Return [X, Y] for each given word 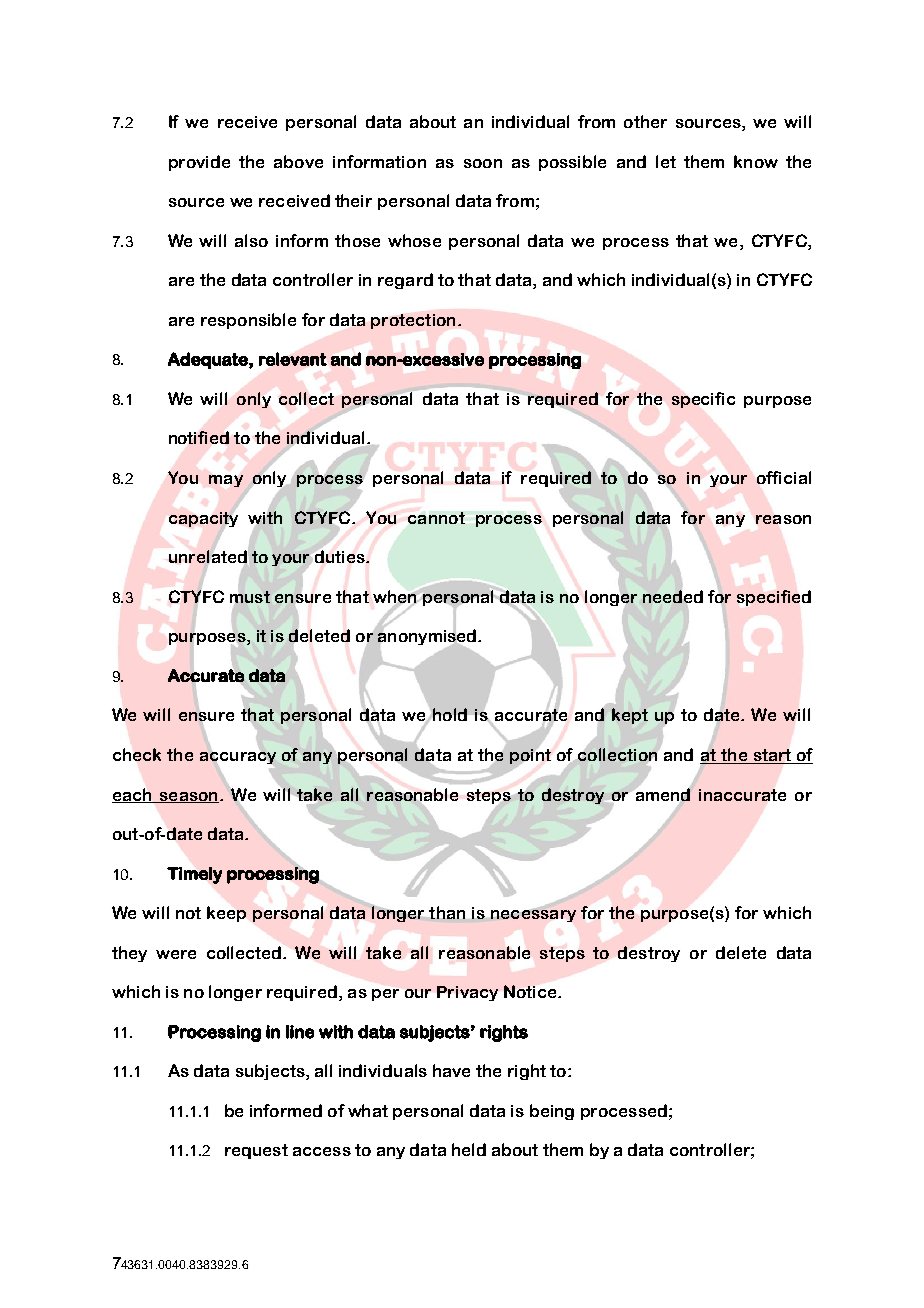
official [784, 477]
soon [483, 163]
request [256, 1151]
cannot [436, 518]
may [226, 481]
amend [663, 794]
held [469, 1149]
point [530, 756]
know [756, 161]
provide [199, 163]
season [188, 797]
